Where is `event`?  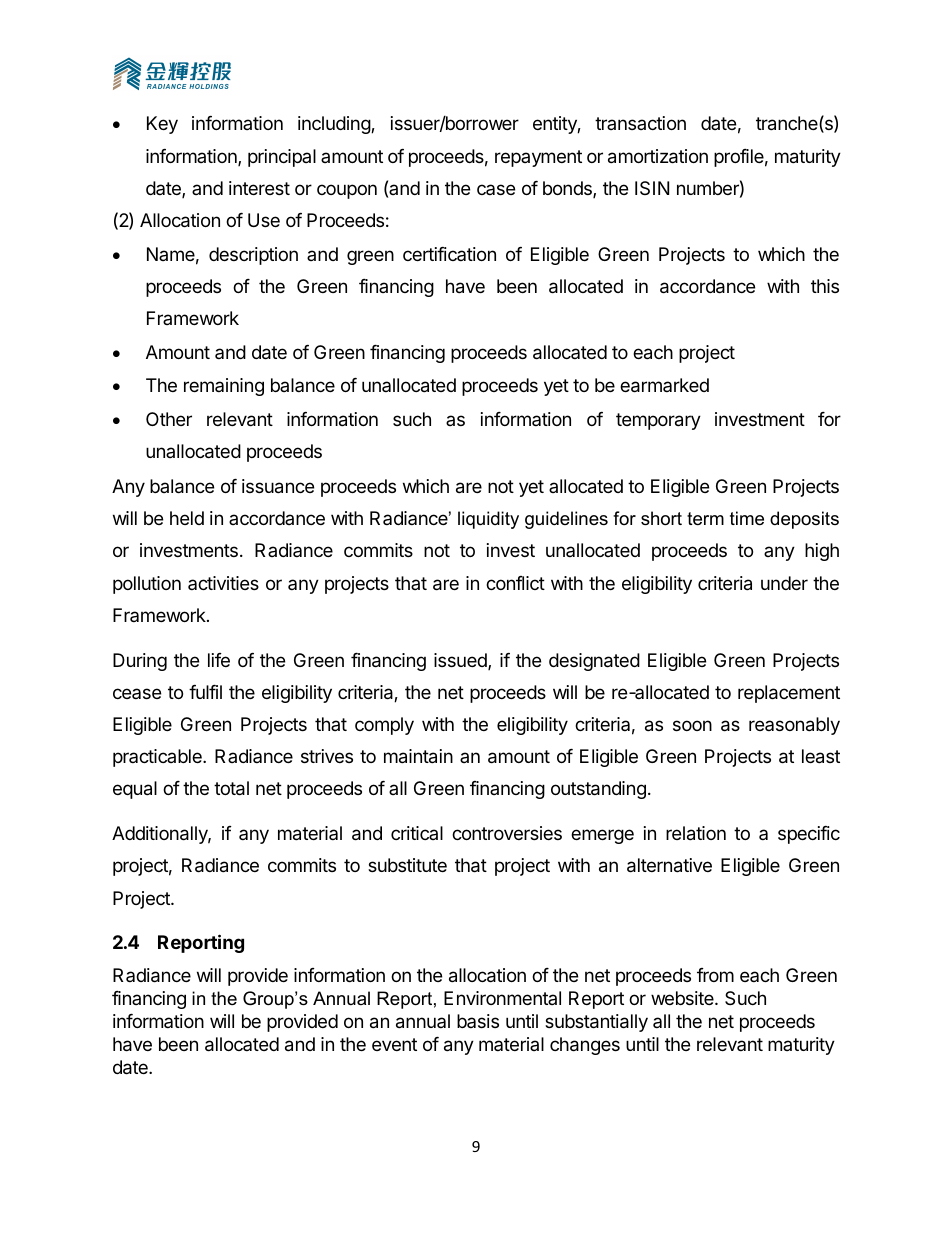
event is located at coordinates (394, 1044).
